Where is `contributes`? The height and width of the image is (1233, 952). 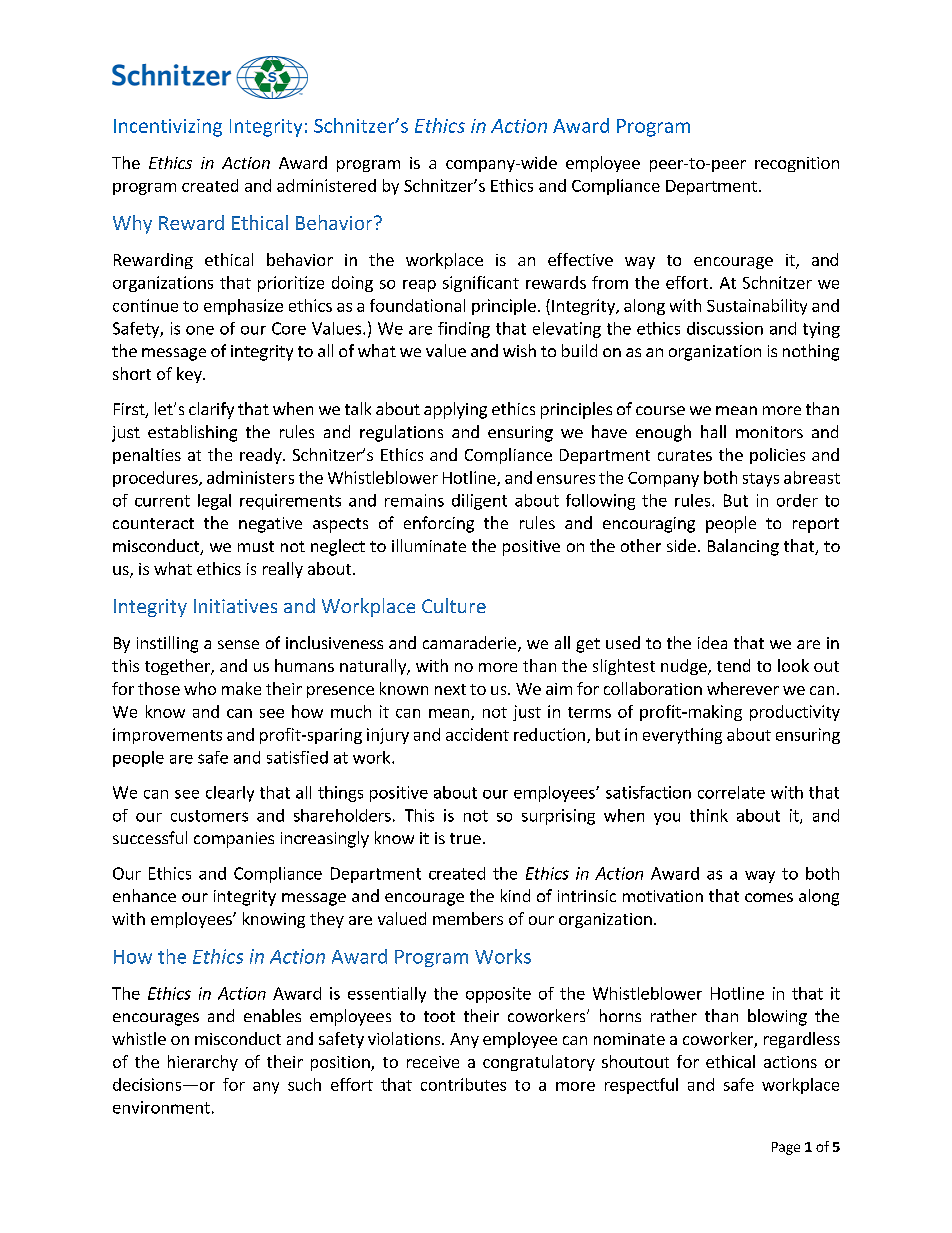 contributes is located at coordinates (463, 1084).
